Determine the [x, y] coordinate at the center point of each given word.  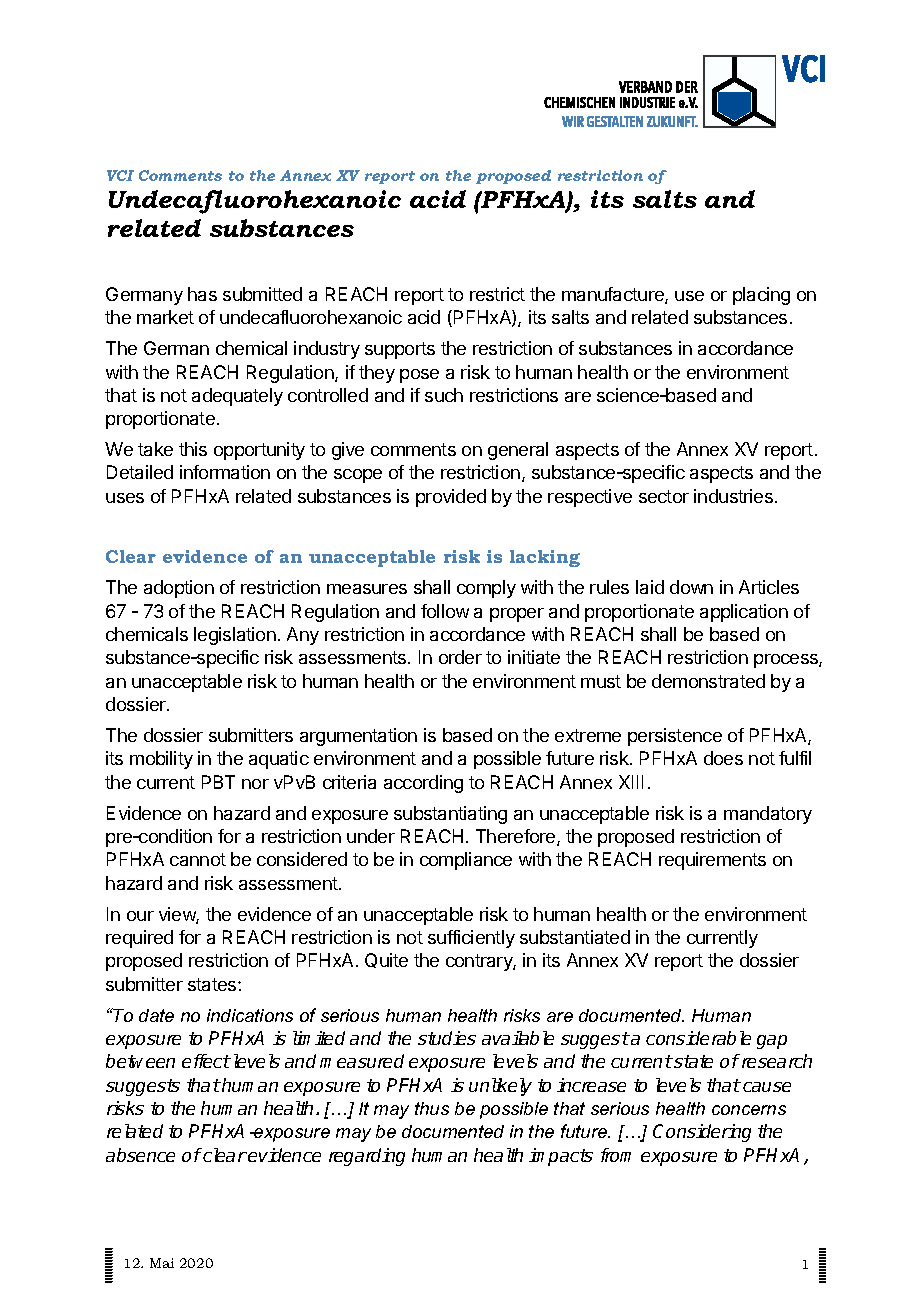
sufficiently [471, 939]
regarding [367, 1157]
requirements [712, 861]
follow [445, 611]
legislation [235, 636]
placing [761, 296]
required [139, 939]
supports [400, 350]
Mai [162, 1263]
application [744, 613]
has [202, 294]
